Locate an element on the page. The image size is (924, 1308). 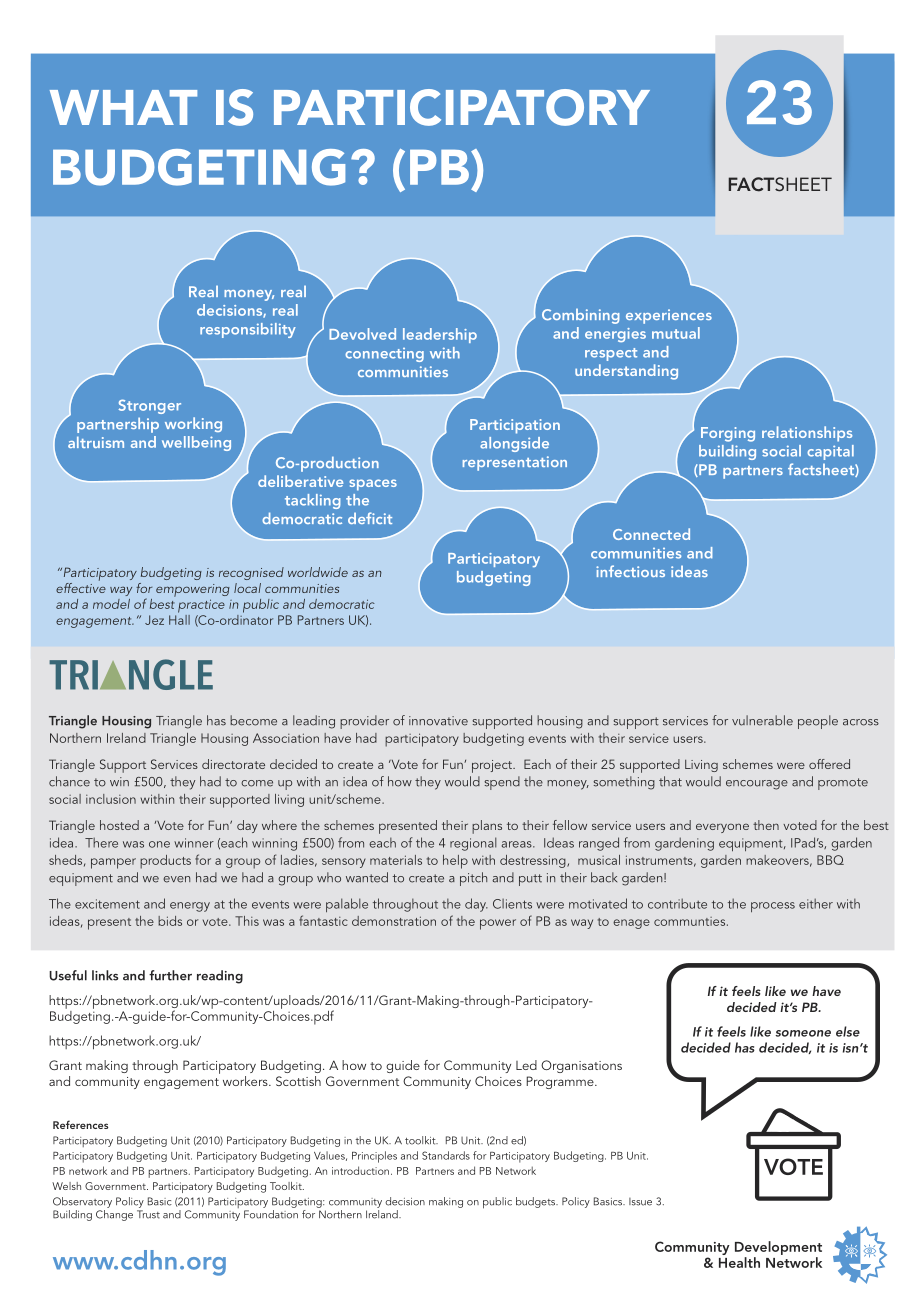
experiences is located at coordinates (669, 316).
